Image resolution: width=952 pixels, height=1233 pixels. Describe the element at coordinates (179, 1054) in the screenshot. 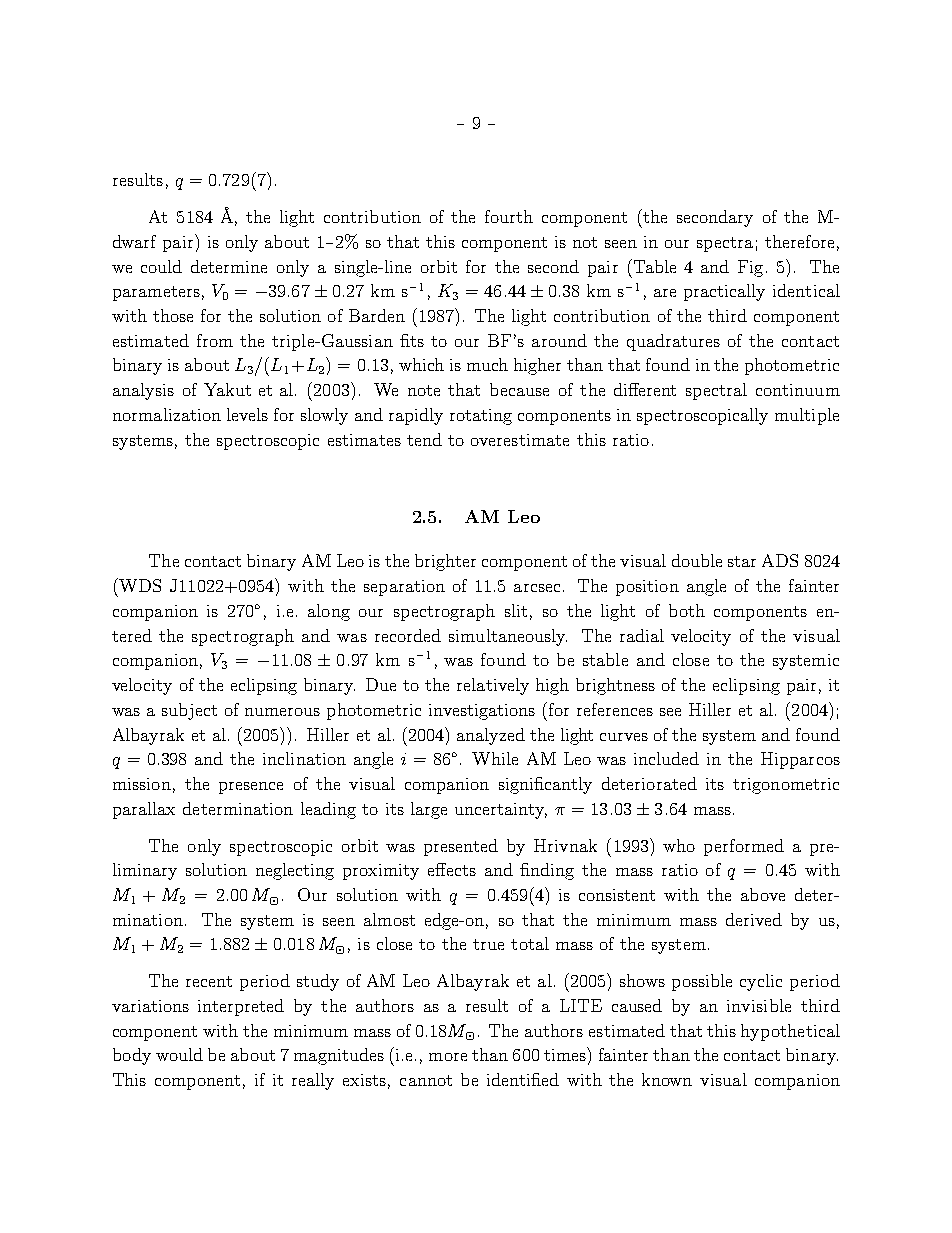

I see `would` at that location.
